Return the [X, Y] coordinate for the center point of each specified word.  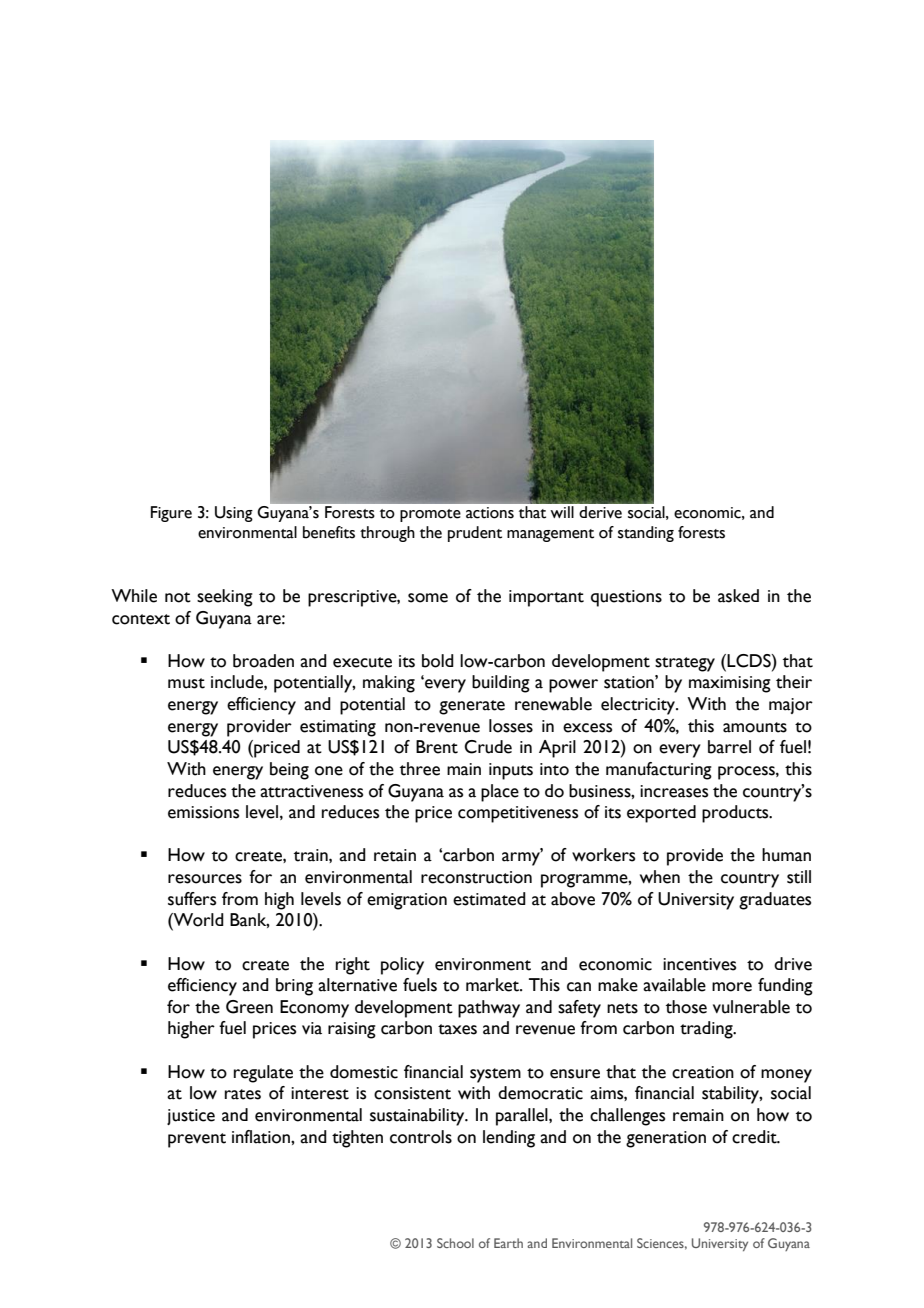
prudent [475, 534]
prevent [197, 1140]
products [736, 814]
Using [234, 514]
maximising [730, 684]
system [495, 1075]
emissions [203, 812]
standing [646, 534]
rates [243, 1094]
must [186, 683]
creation [703, 1072]
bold [438, 661]
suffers [192, 899]
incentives [699, 964]
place [500, 793]
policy [402, 966]
